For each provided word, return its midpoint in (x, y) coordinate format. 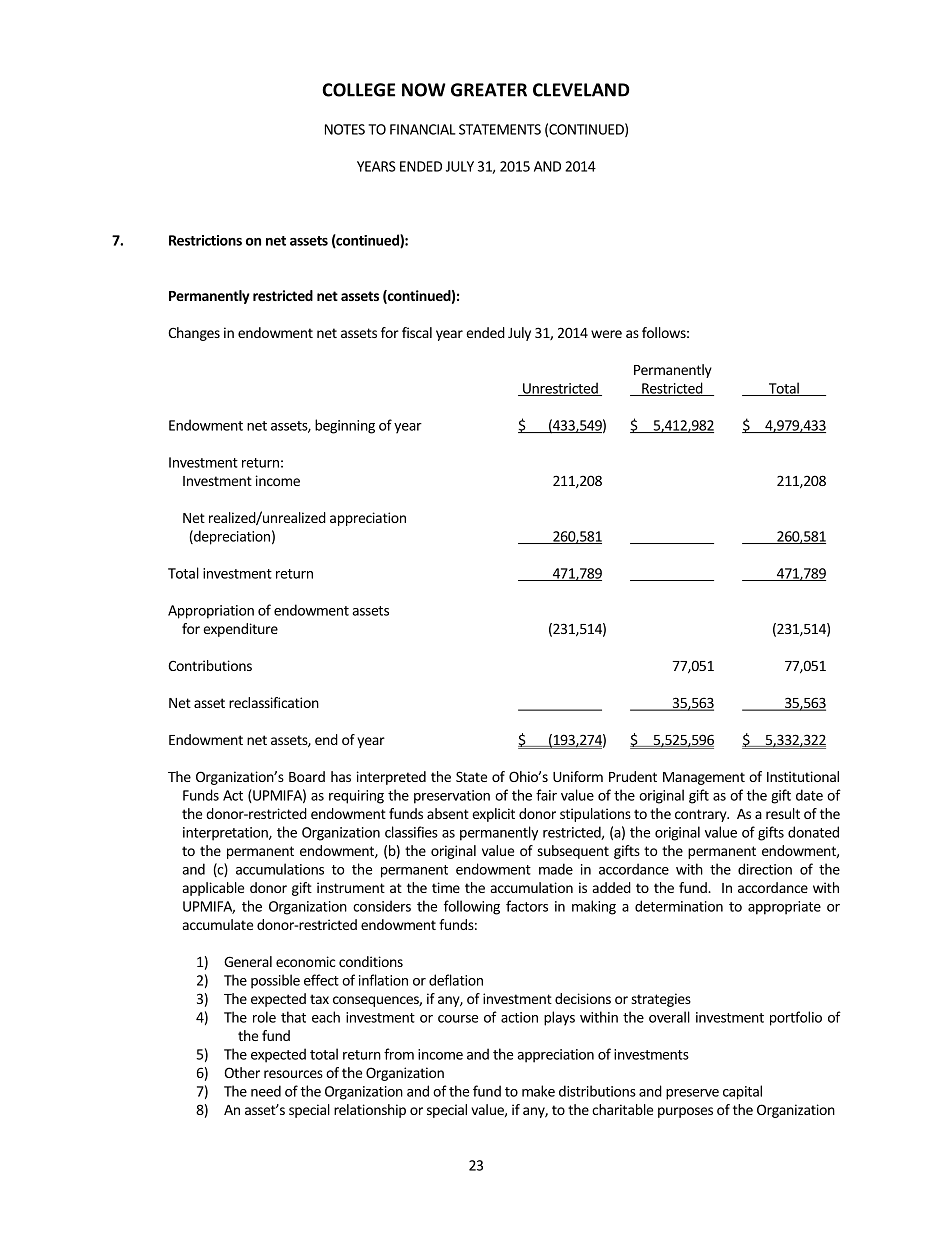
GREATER (489, 90)
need (266, 1091)
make (538, 1091)
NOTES (345, 129)
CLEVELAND (581, 90)
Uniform (578, 776)
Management (704, 778)
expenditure (240, 630)
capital (742, 1092)
